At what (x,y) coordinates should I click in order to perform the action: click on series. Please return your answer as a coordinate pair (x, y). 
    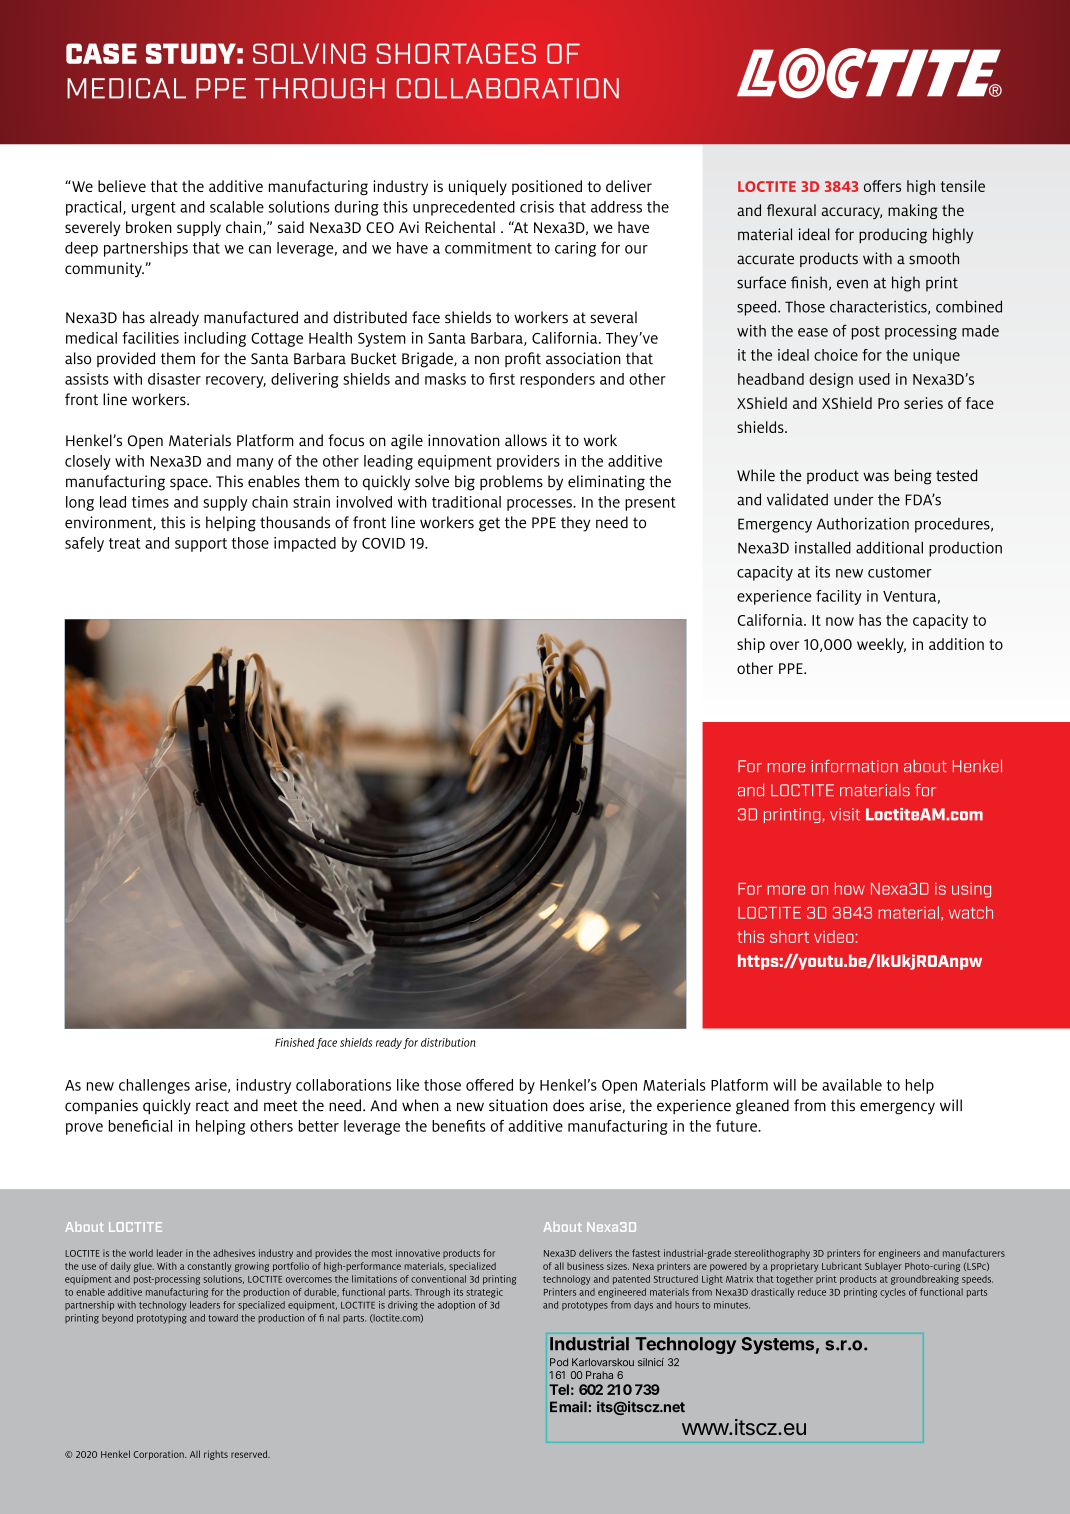
    Looking at the image, I should click on (923, 403).
